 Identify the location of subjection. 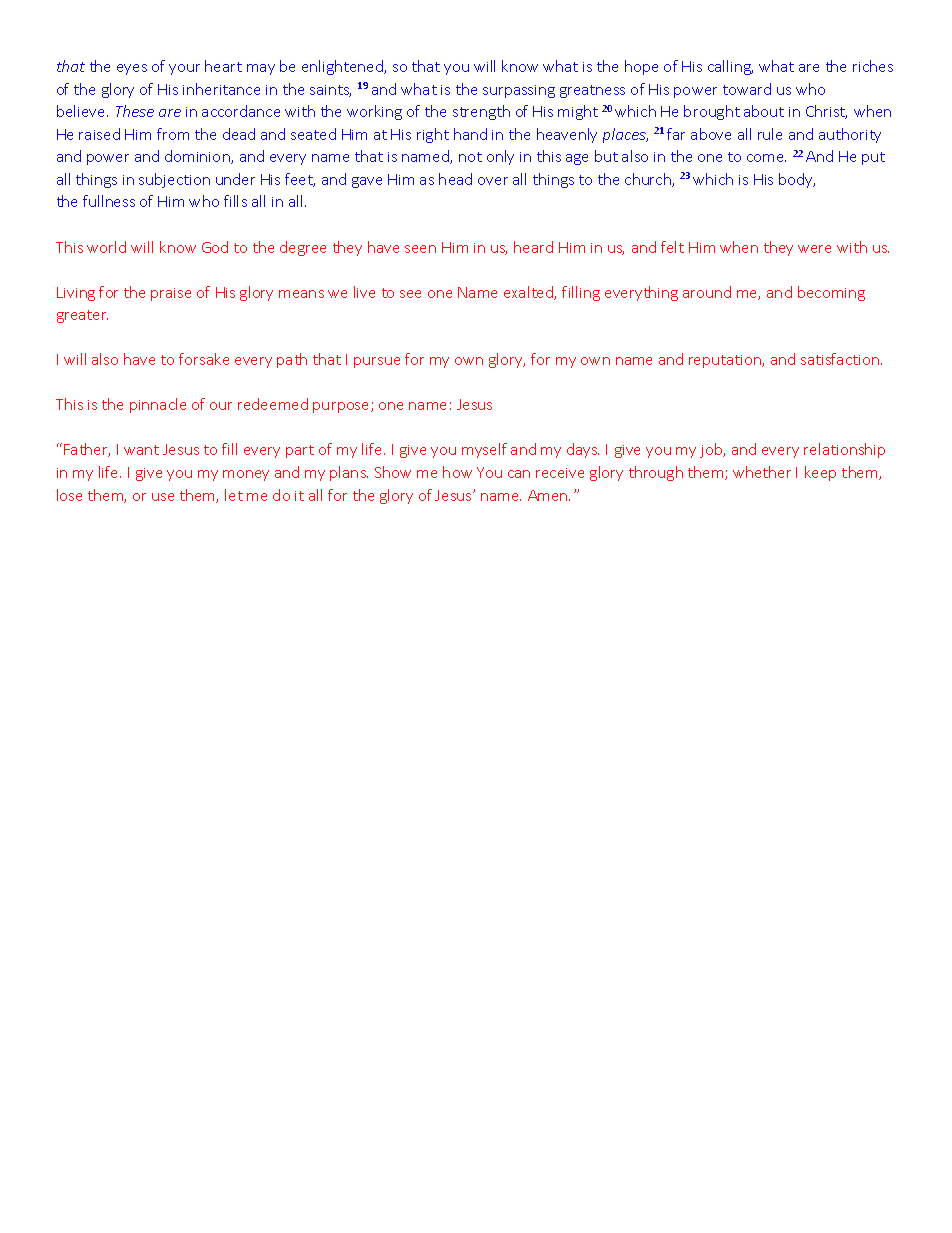
(174, 180).
